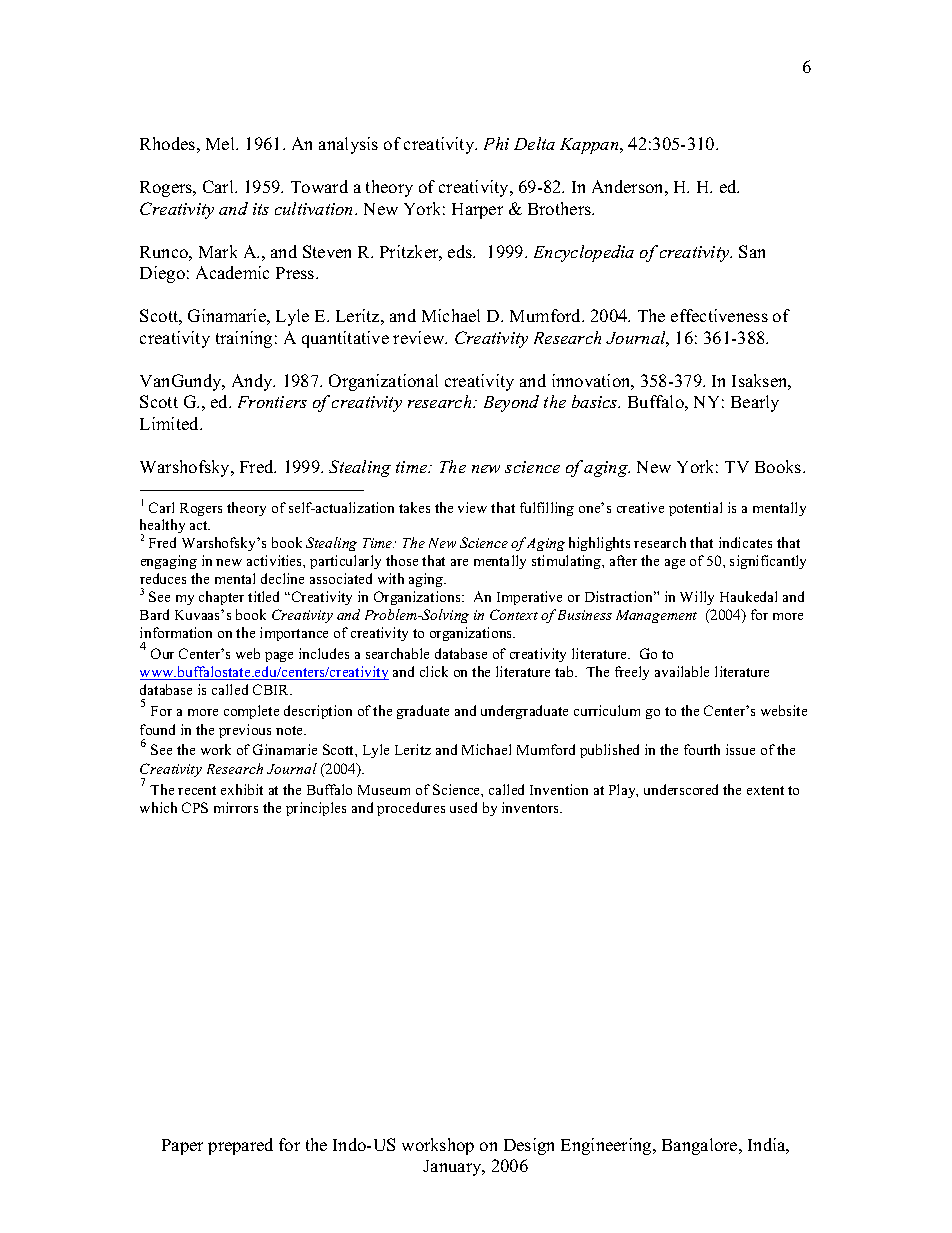  What do you see at coordinates (221, 143) in the screenshot?
I see `Mel` at bounding box center [221, 143].
